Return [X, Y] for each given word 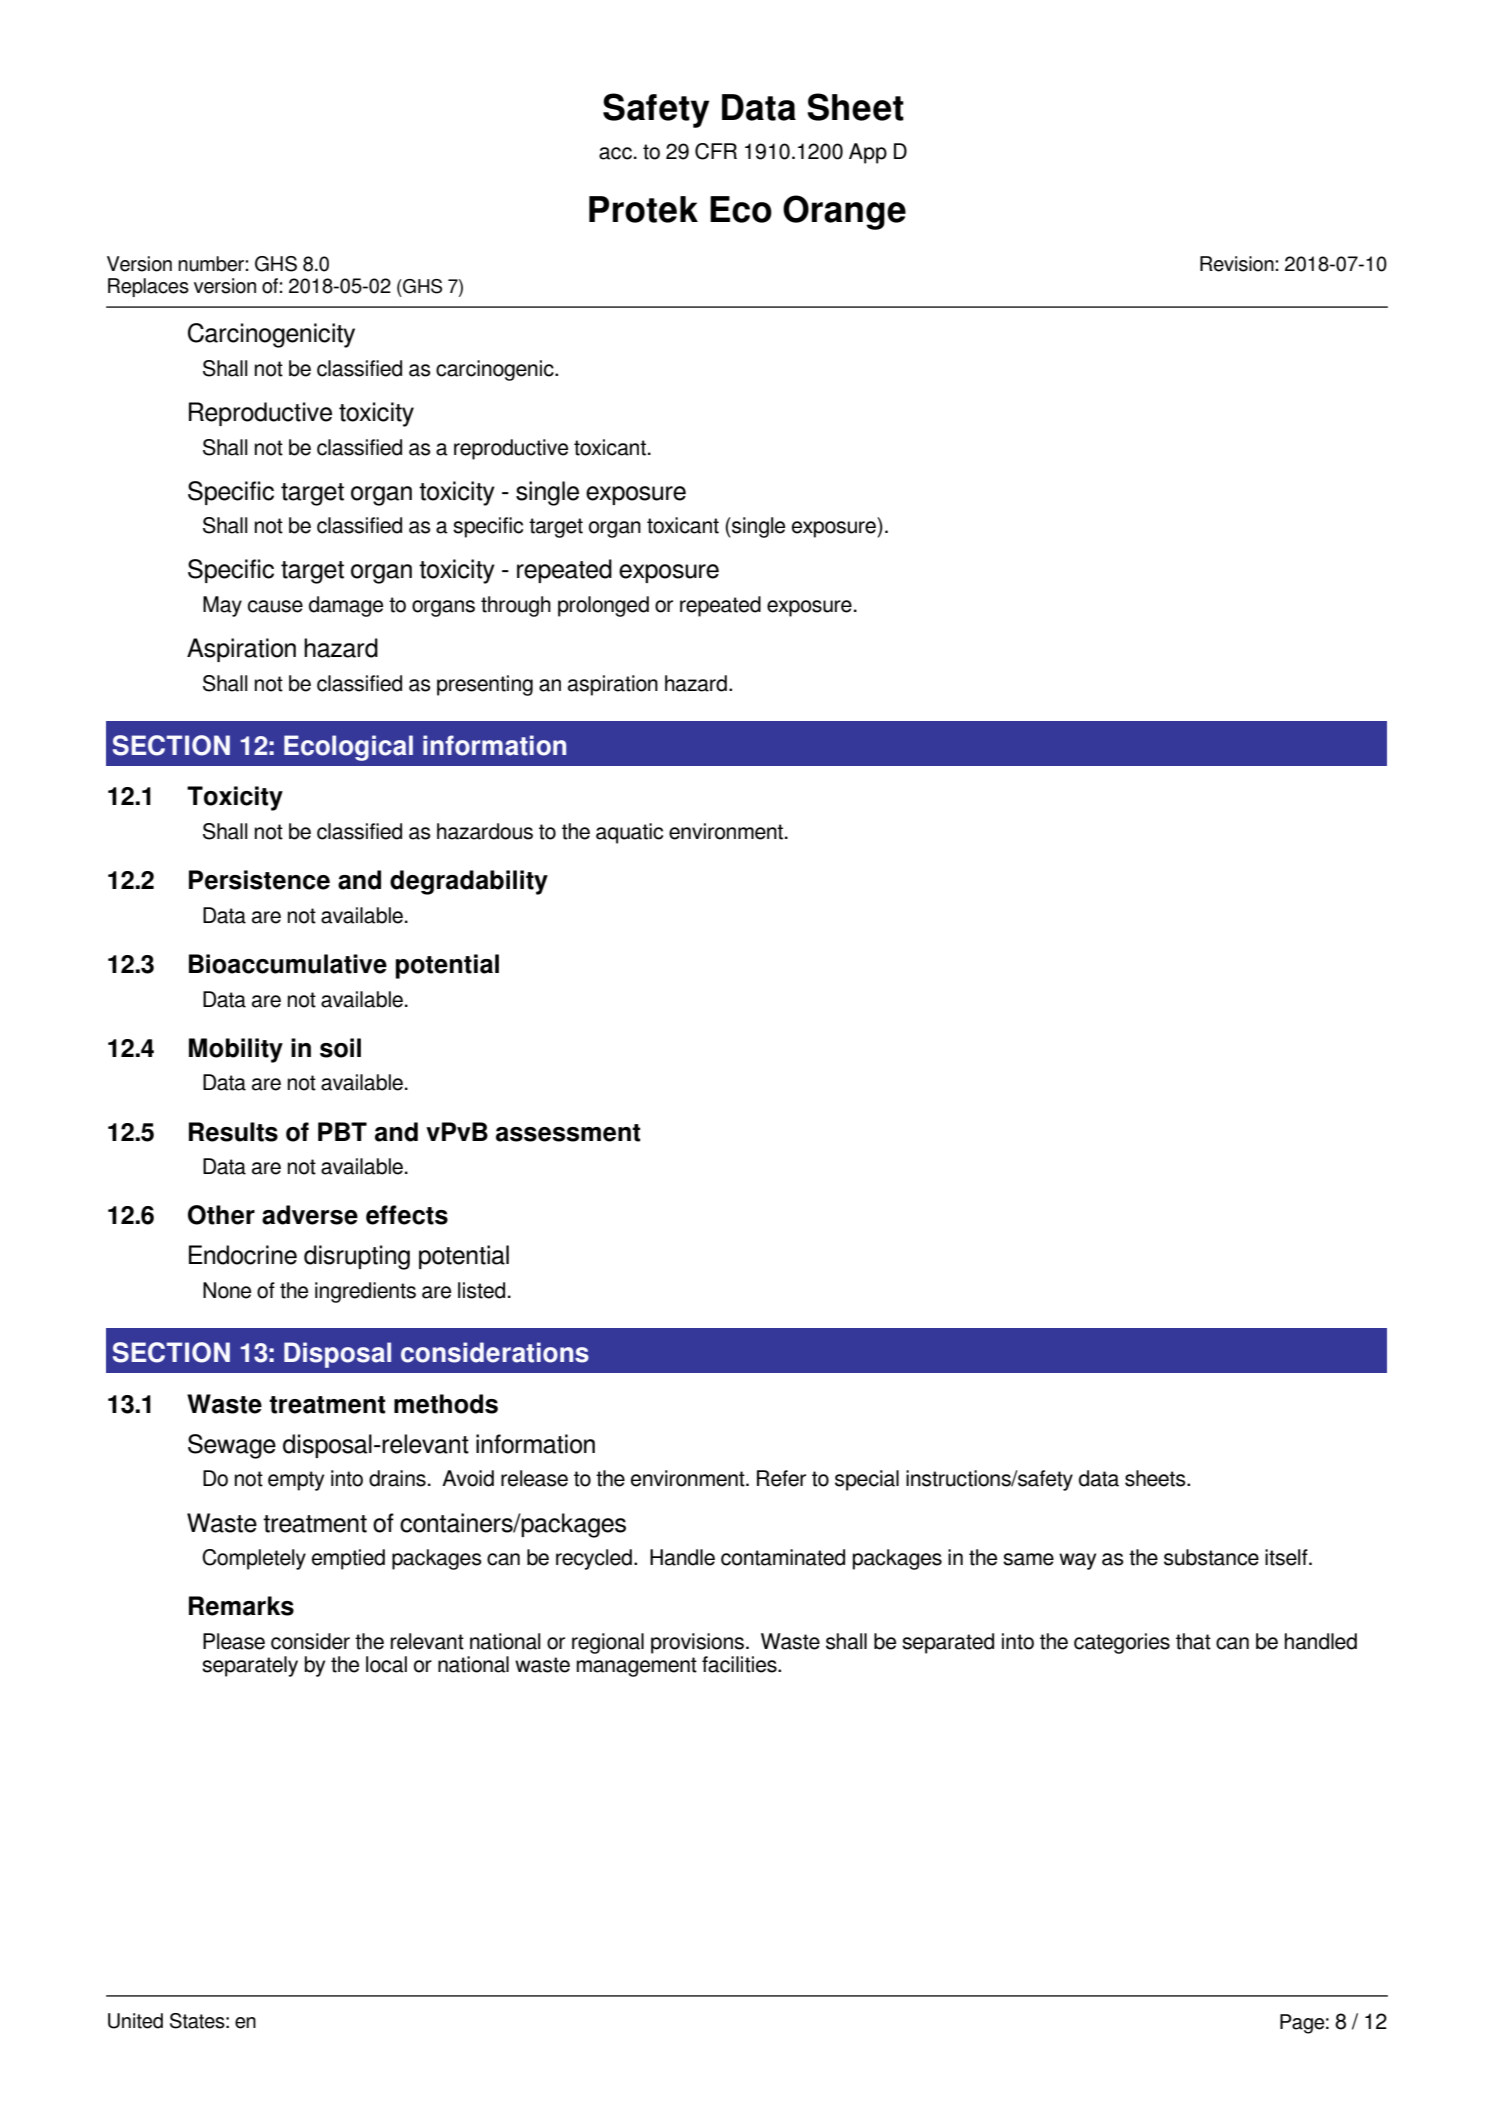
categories [1122, 1643]
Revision [1237, 264]
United [135, 2021]
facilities [740, 1664]
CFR [716, 151]
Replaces [148, 287]
